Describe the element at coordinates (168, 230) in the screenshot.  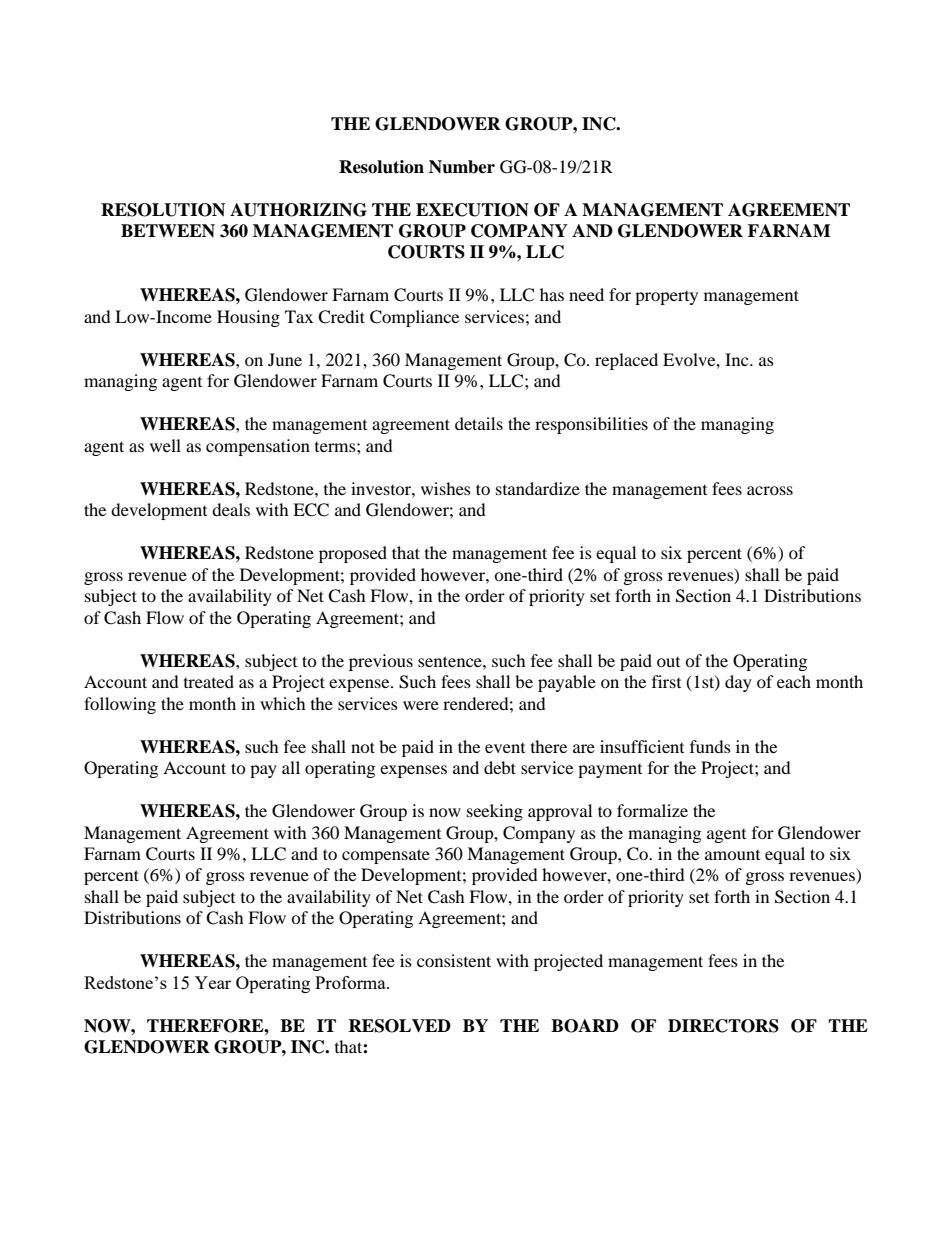
I see `BETWEEN` at that location.
